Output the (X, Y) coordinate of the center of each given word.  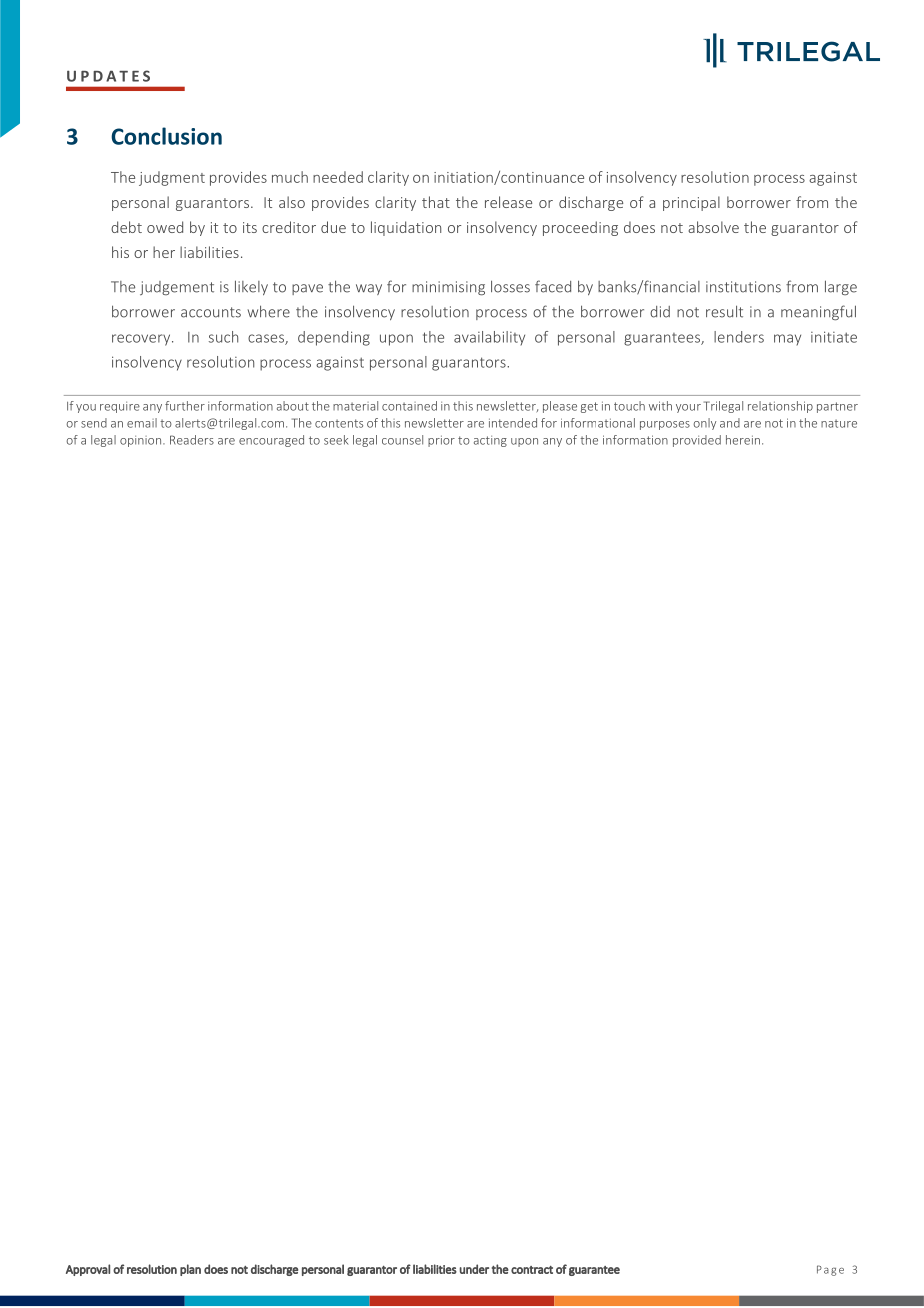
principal (691, 203)
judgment (172, 178)
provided (697, 441)
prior (441, 441)
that (436, 202)
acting (490, 441)
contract (532, 1270)
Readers (192, 440)
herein (743, 440)
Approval (88, 1270)
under (474, 1269)
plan (190, 1270)
